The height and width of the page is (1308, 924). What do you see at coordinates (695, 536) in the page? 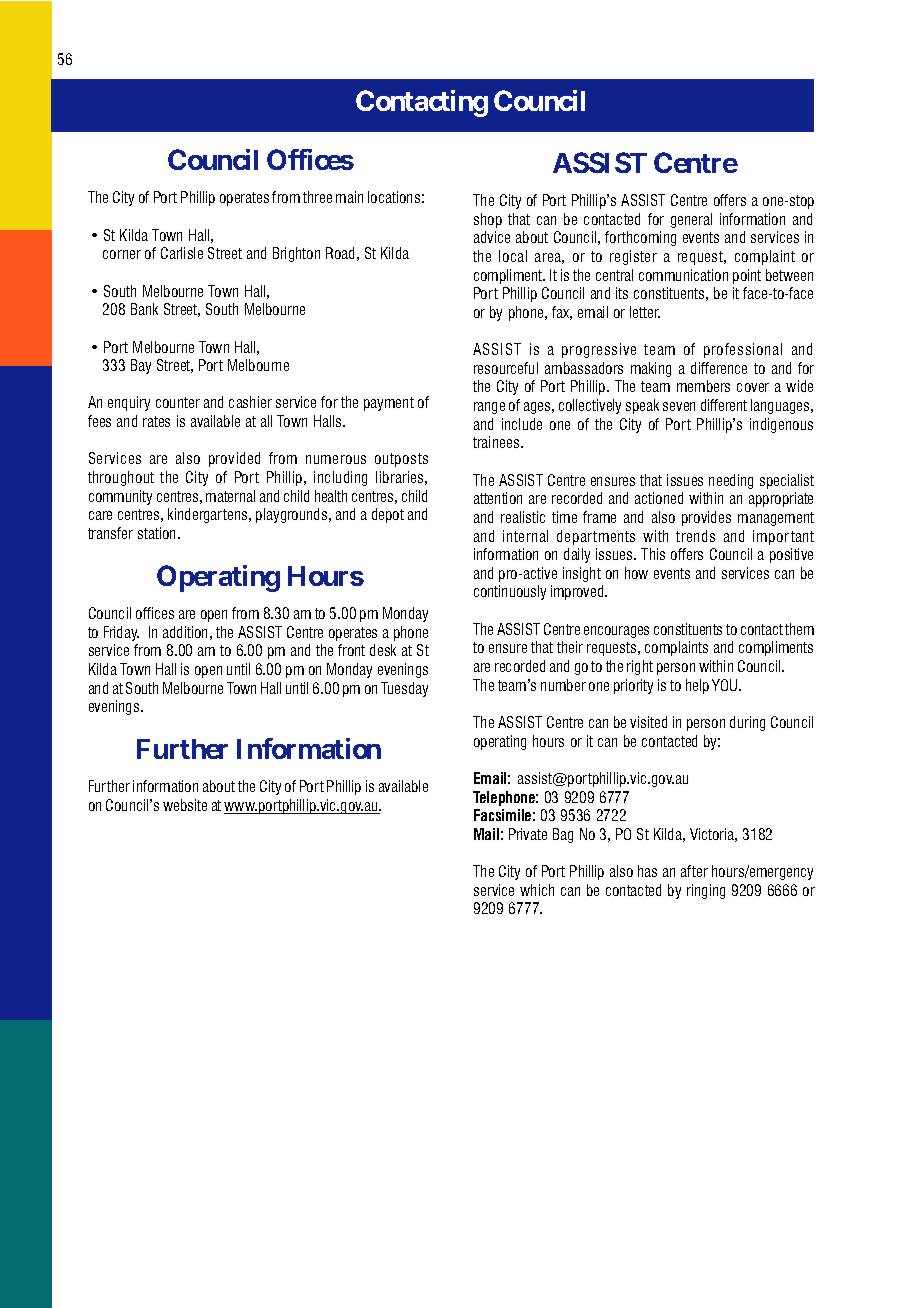
I see `trends` at bounding box center [695, 536].
